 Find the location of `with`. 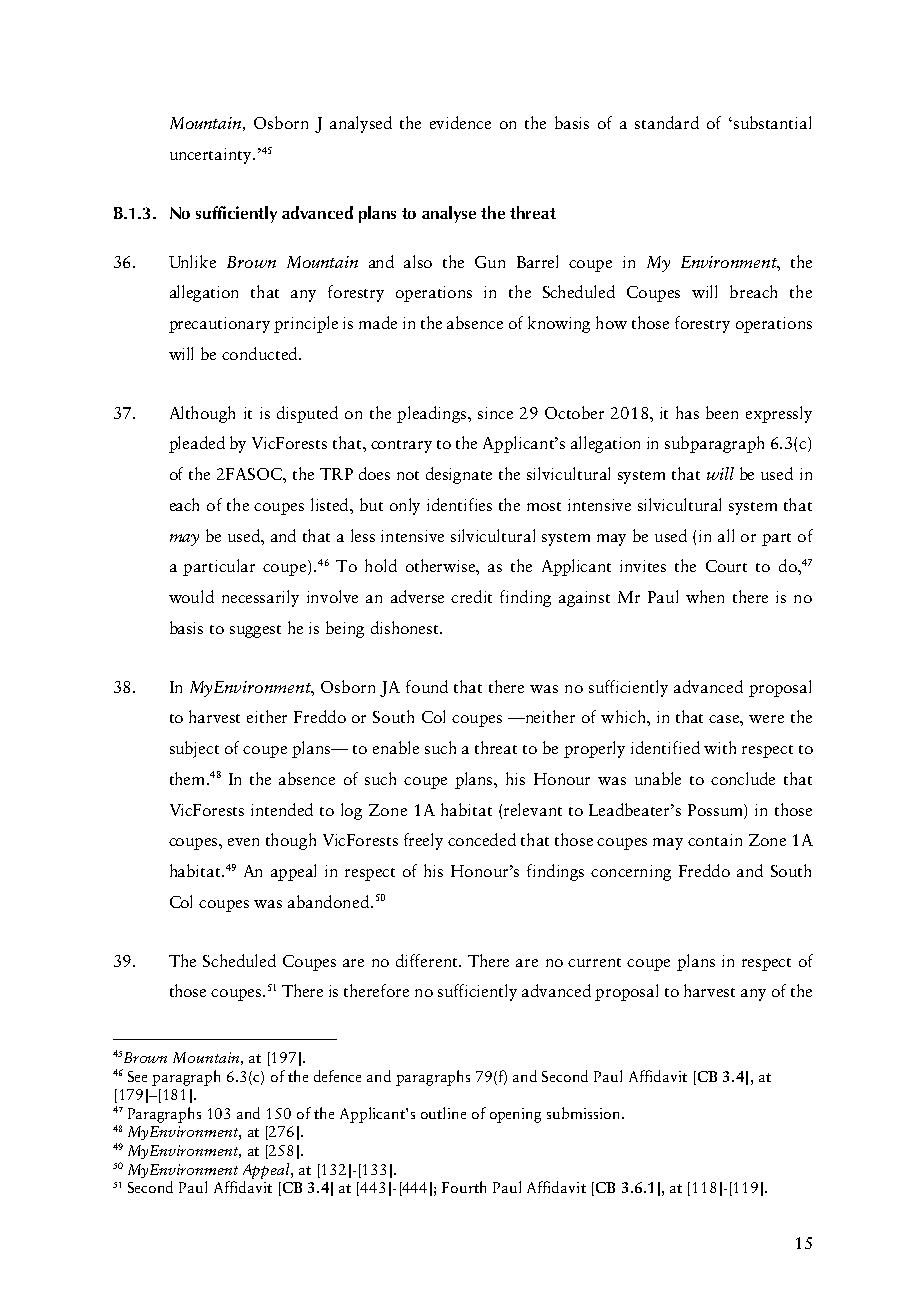

with is located at coordinates (720, 747).
